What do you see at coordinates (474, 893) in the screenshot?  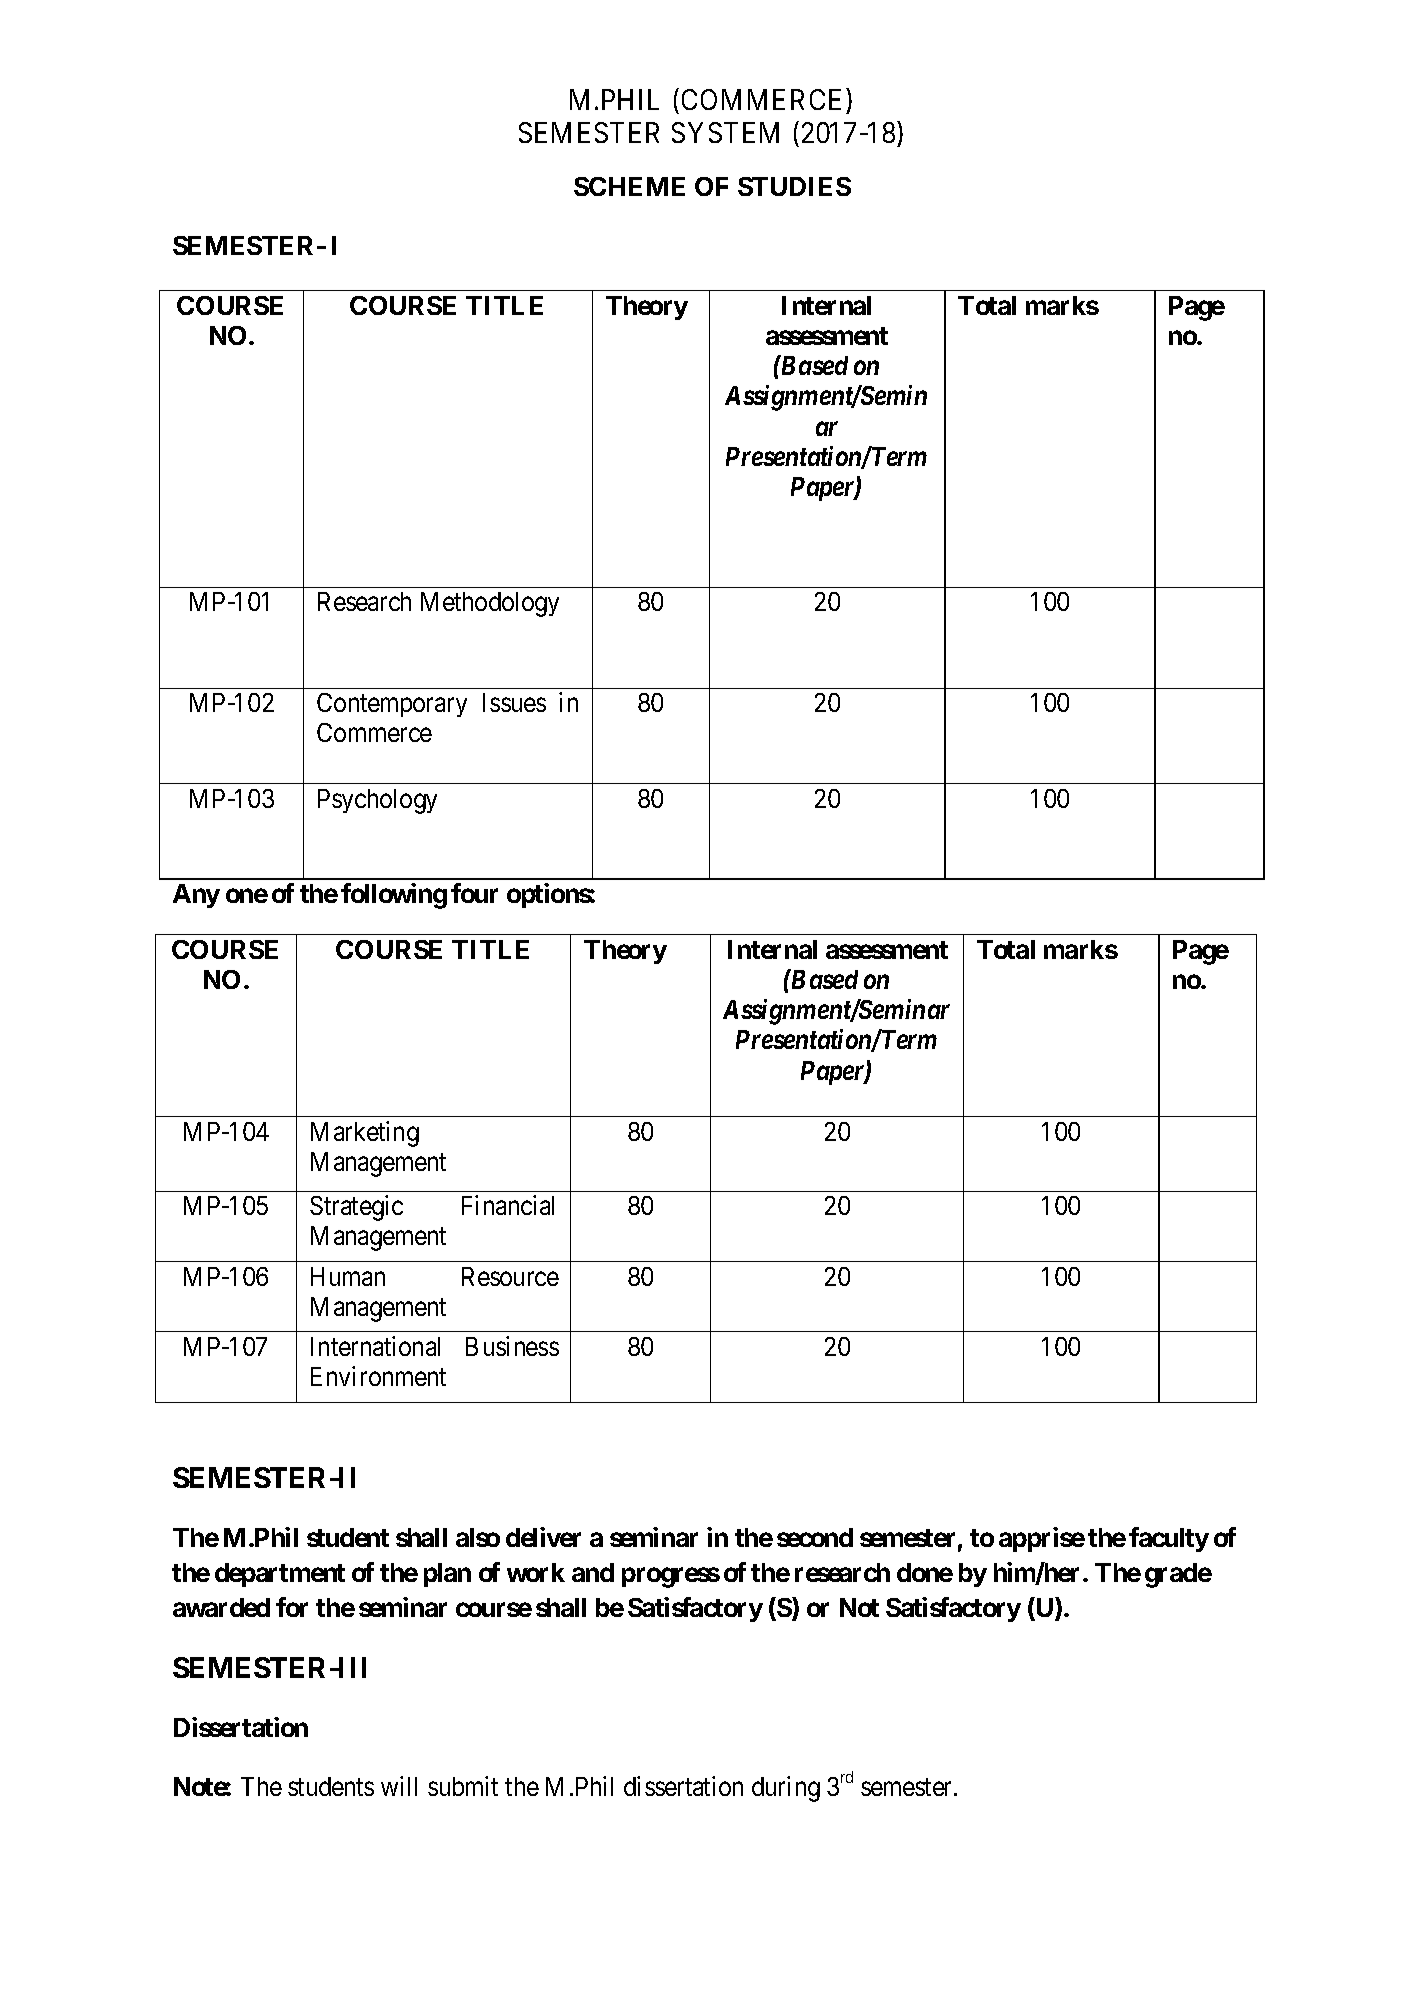 I see `four` at bounding box center [474, 893].
